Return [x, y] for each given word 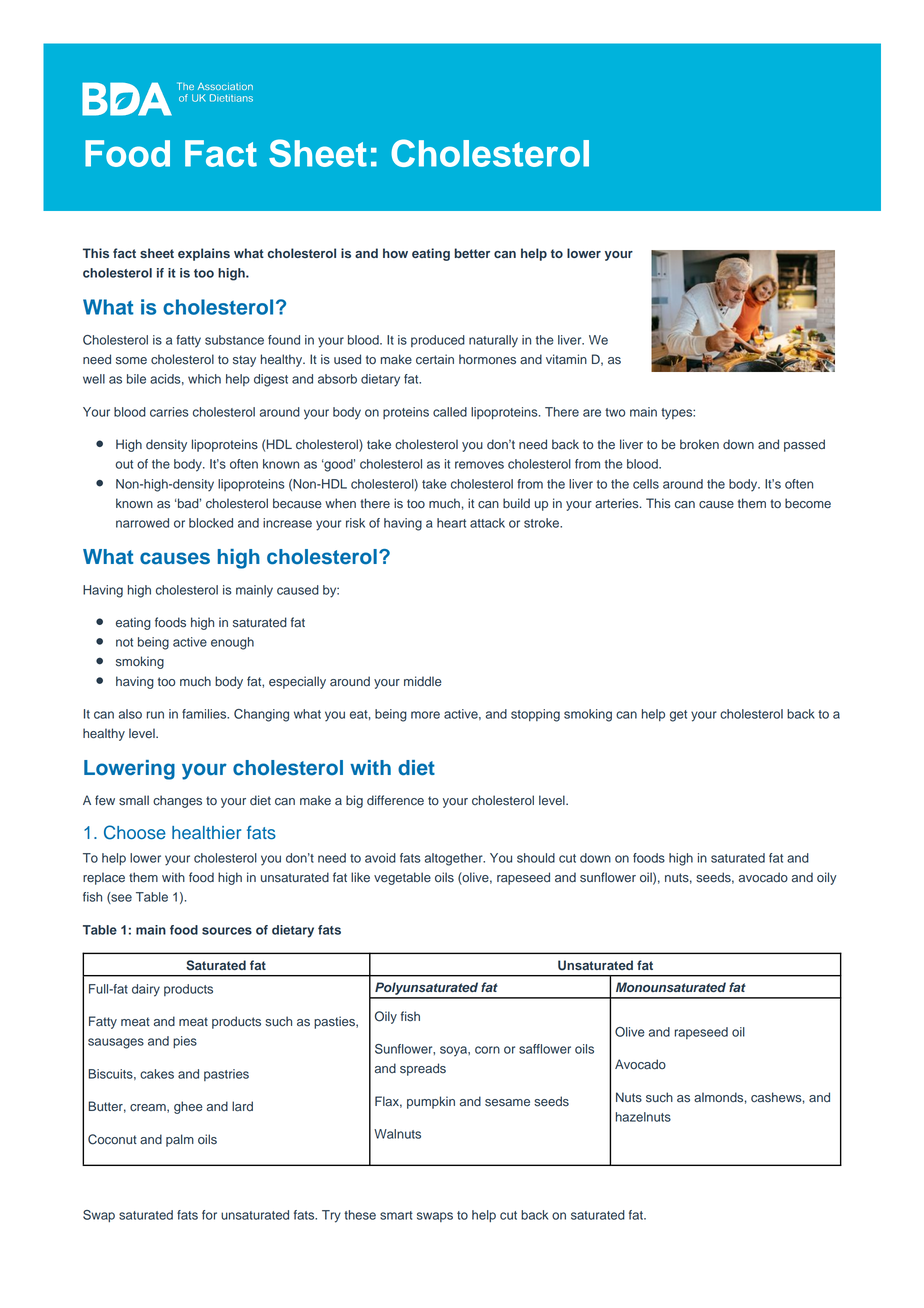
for [209, 1215]
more [425, 715]
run [155, 715]
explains [204, 254]
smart [396, 1215]
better [472, 253]
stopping [535, 715]
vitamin [566, 359]
